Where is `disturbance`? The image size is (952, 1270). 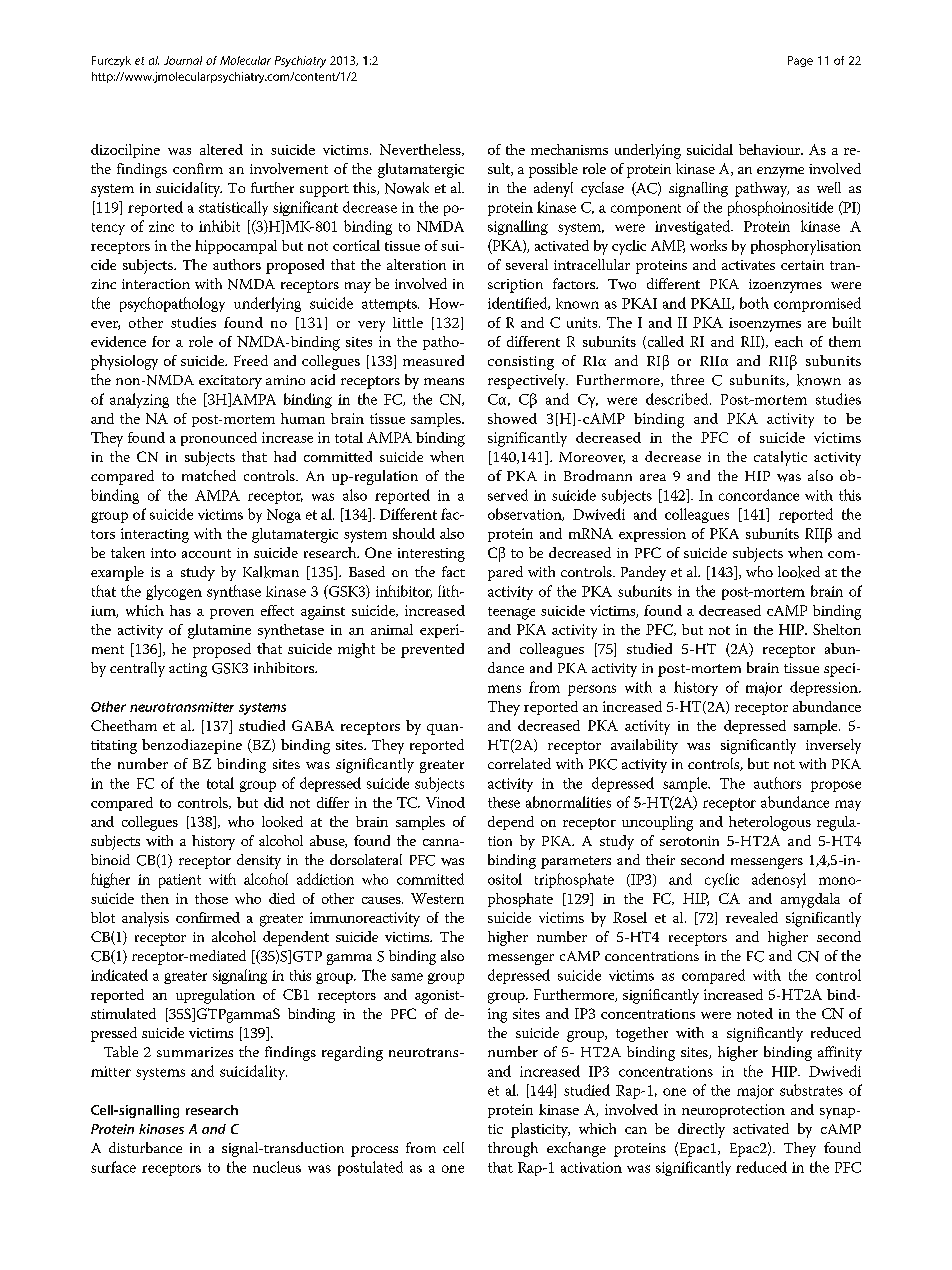 disturbance is located at coordinates (145, 1147).
